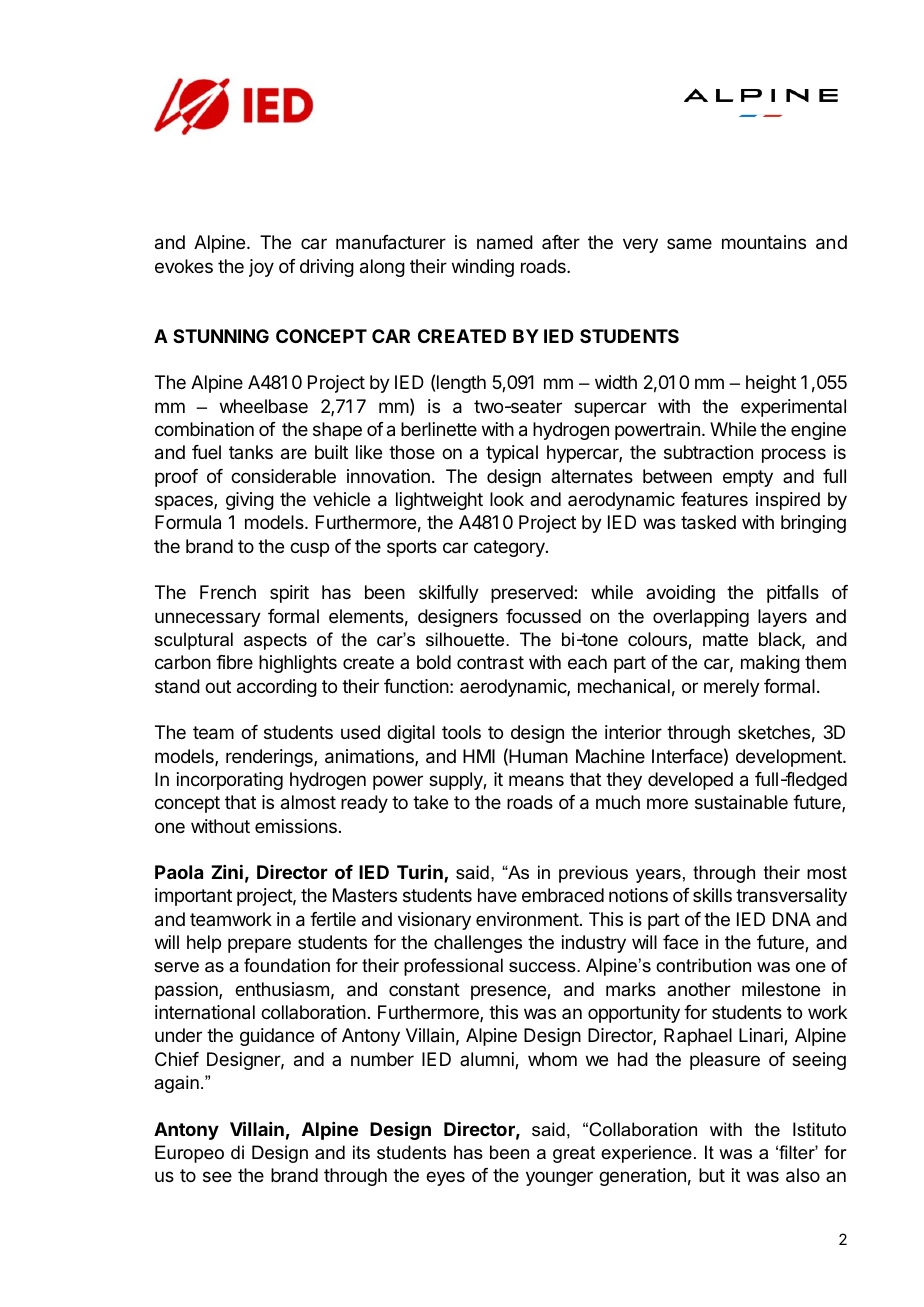  What do you see at coordinates (277, 688) in the image?
I see `according` at bounding box center [277, 688].
